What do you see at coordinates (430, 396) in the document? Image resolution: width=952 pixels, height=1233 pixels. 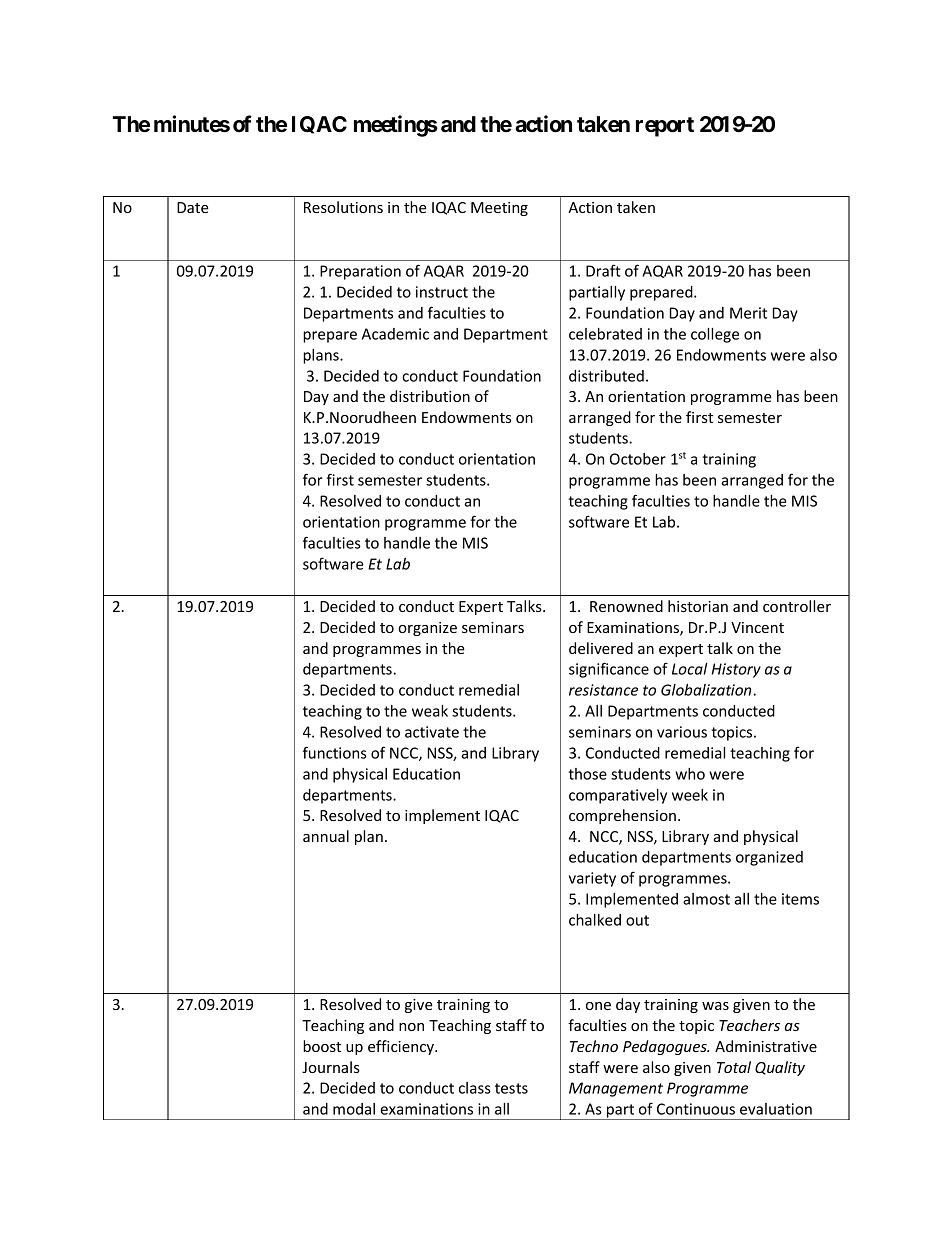 I see `distribution` at bounding box center [430, 396].
